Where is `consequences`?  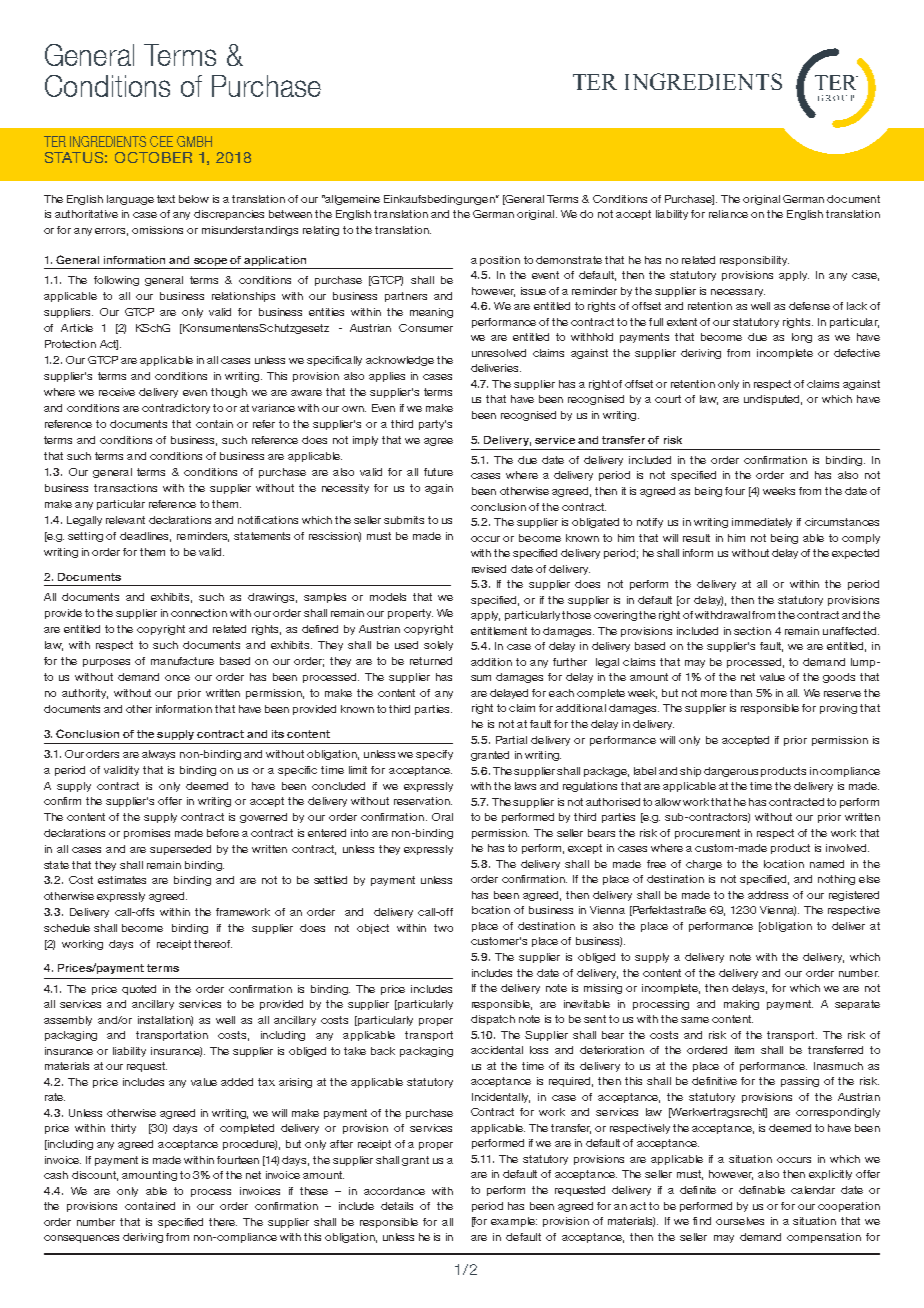
consequences is located at coordinates (81, 1239).
